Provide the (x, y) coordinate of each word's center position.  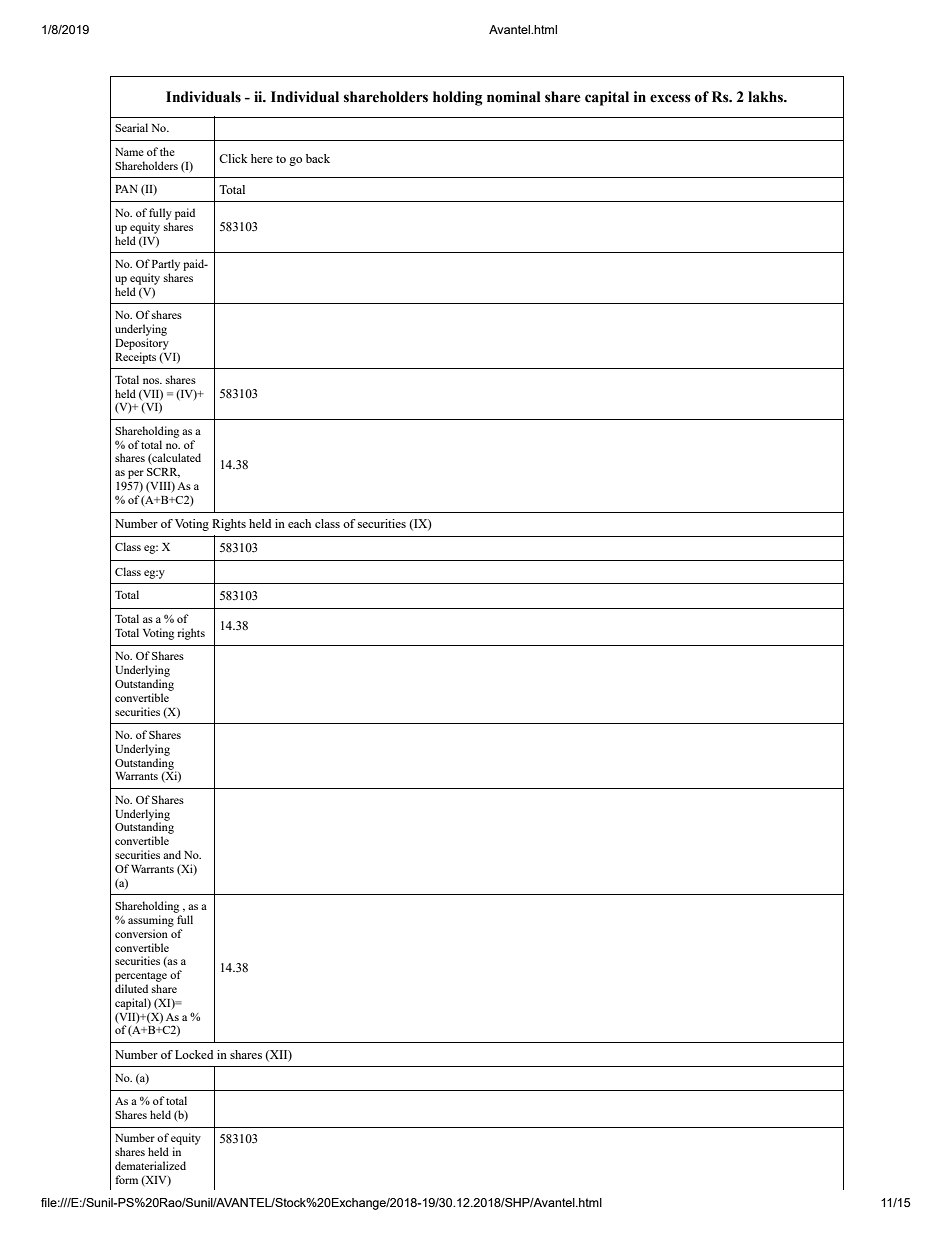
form (126, 1179)
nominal (514, 97)
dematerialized (150, 1165)
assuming (151, 921)
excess (670, 98)
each (299, 523)
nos (152, 381)
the (167, 151)
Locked (194, 1054)
